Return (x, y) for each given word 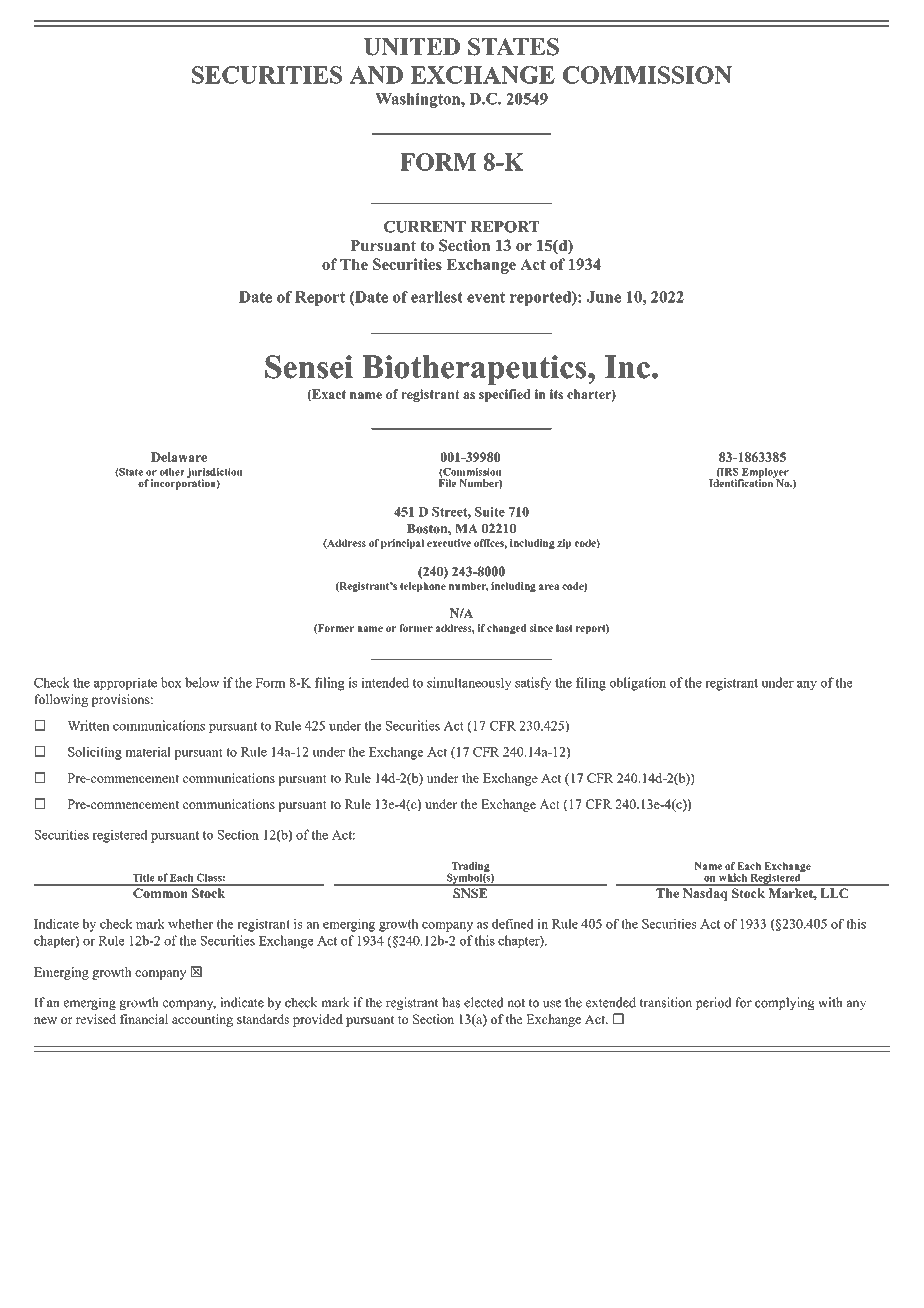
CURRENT (425, 227)
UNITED (411, 47)
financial (144, 1019)
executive (449, 543)
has (451, 1002)
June (604, 297)
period (714, 1003)
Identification (742, 482)
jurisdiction (215, 474)
